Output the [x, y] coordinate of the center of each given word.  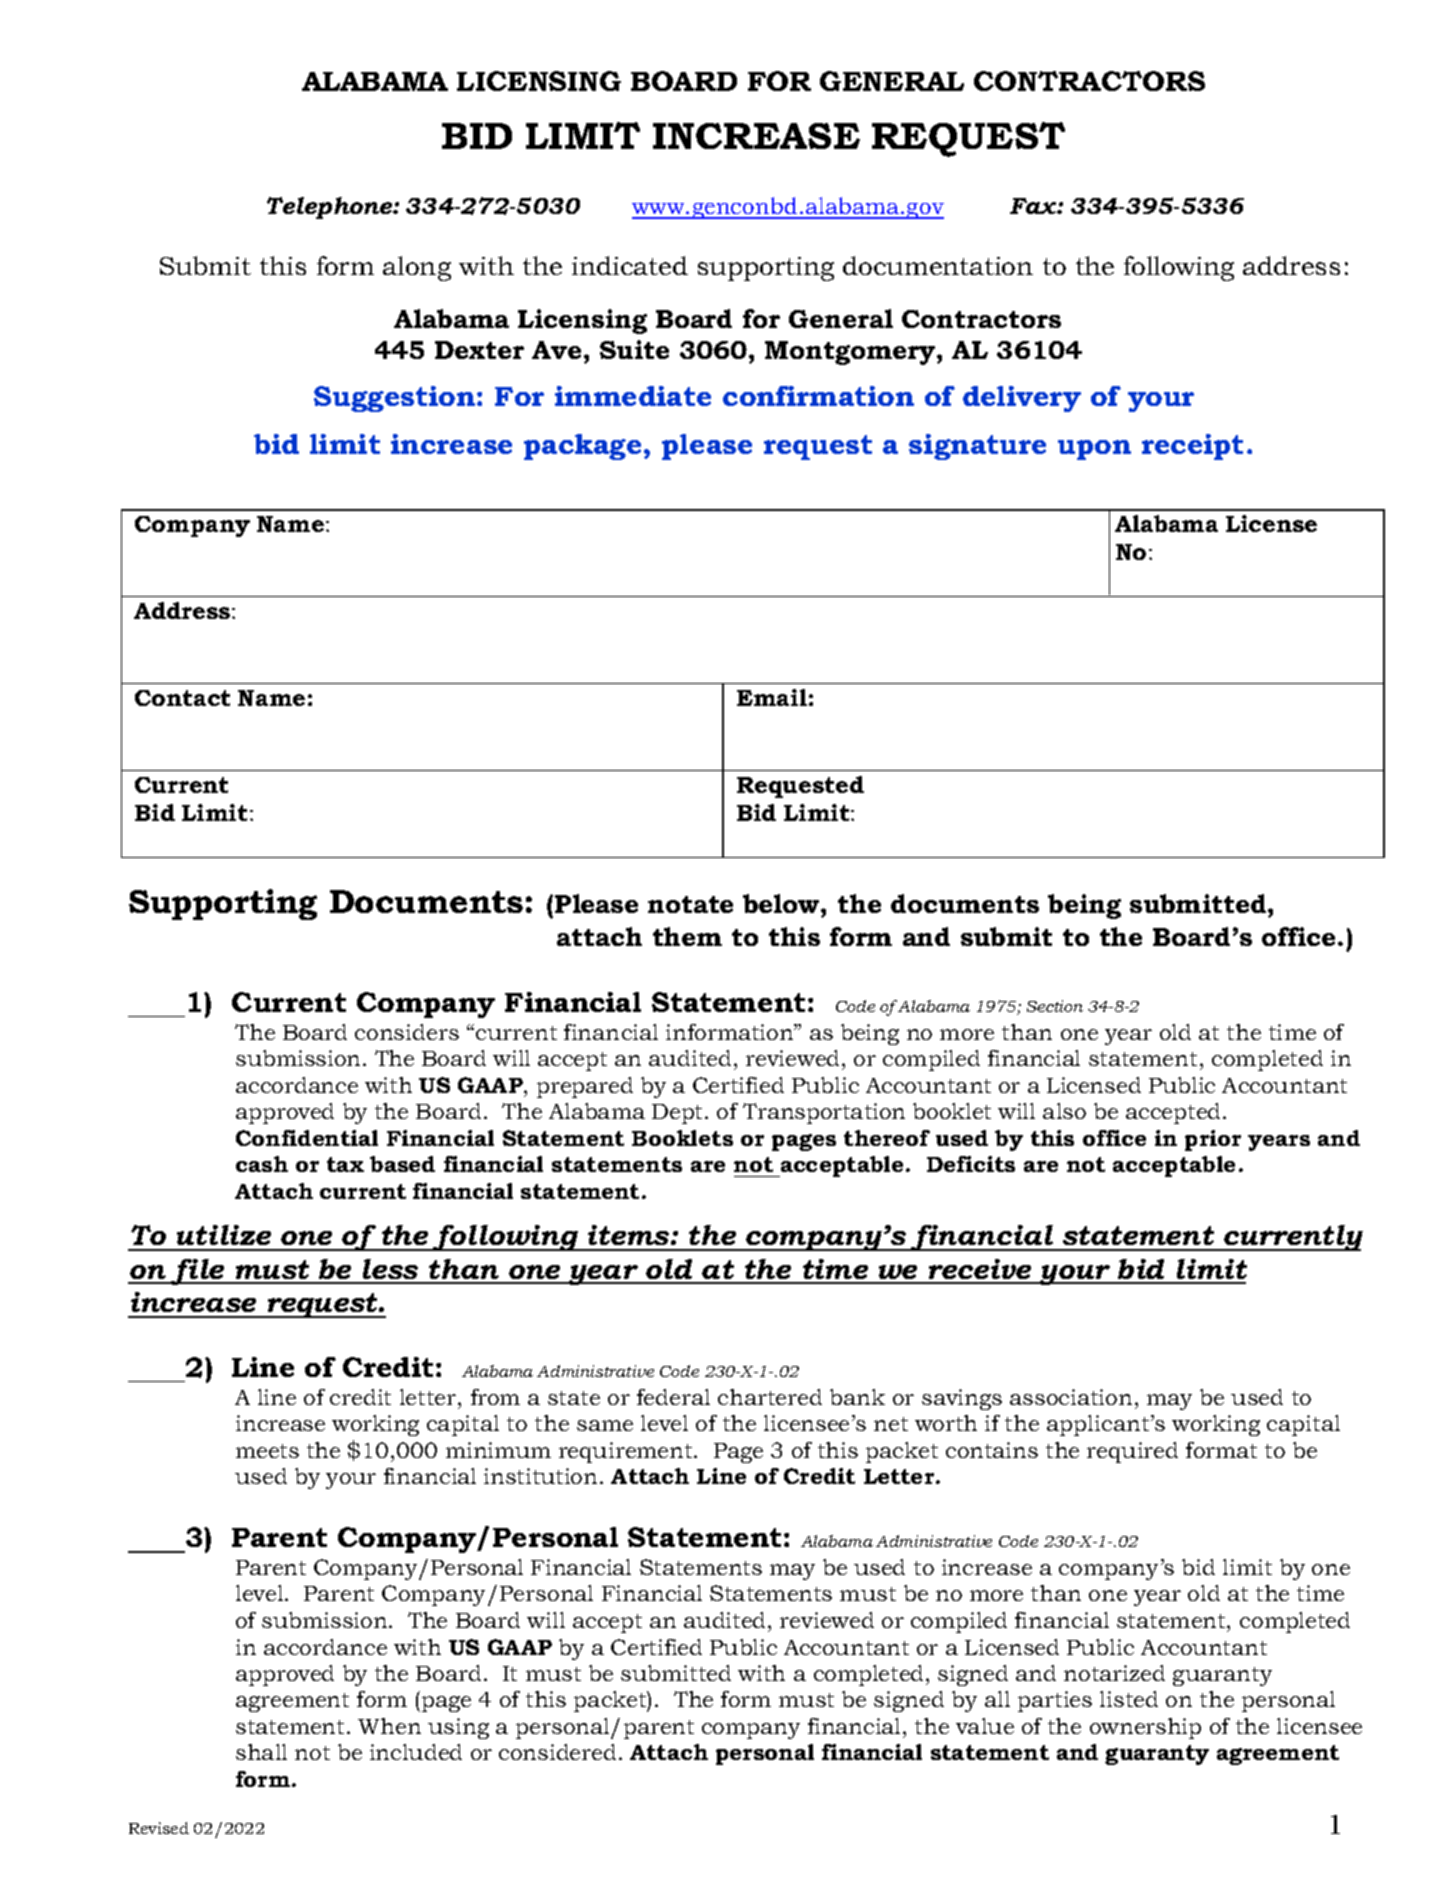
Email [772, 697]
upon [1094, 450]
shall [261, 1752]
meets [267, 1451]
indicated [630, 265]
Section [1055, 1006]
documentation [938, 265]
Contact [182, 698]
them [687, 936]
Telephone [331, 208]
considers [407, 1032]
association [1071, 1397]
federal [673, 1397]
